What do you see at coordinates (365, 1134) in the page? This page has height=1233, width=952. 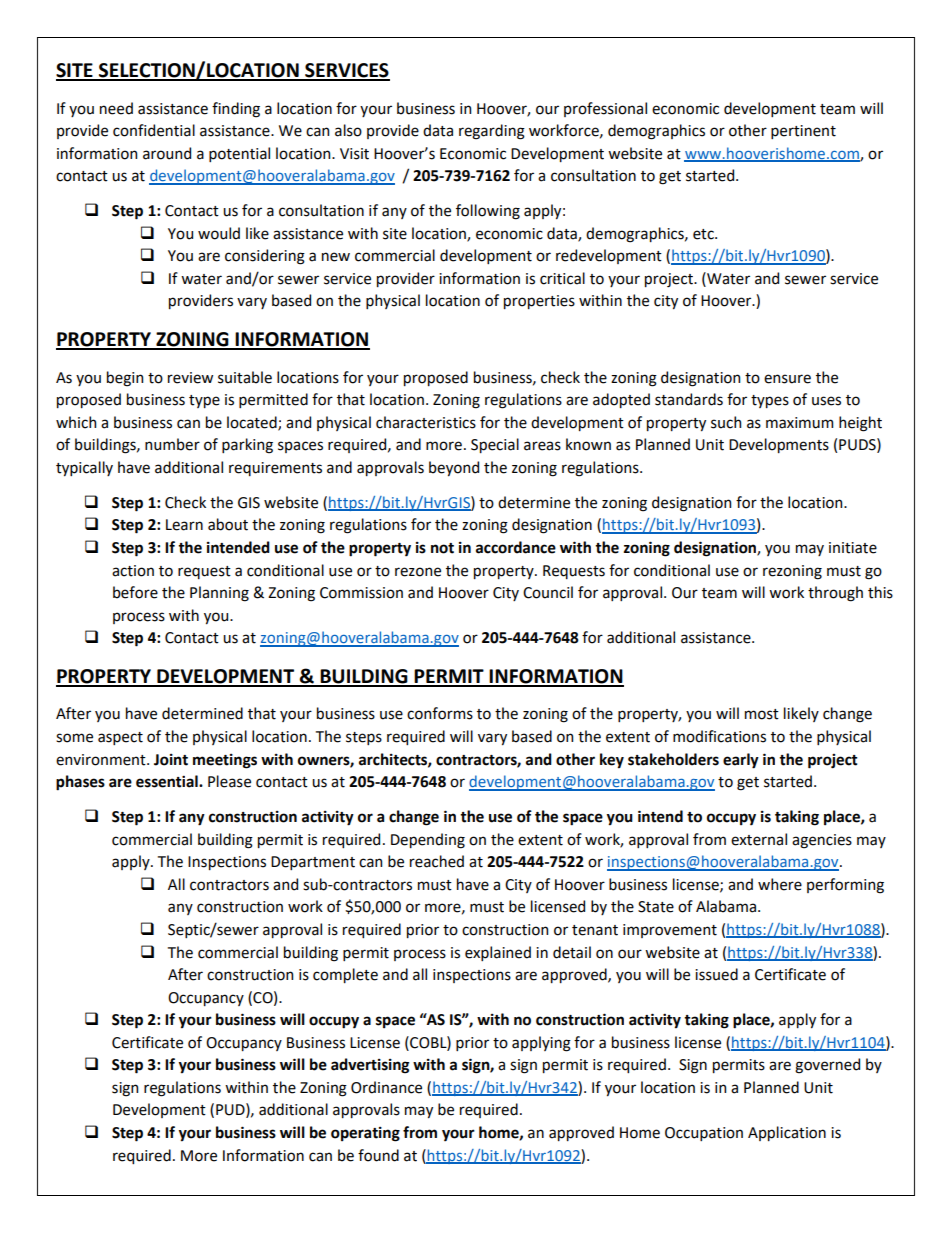 I see `operating` at bounding box center [365, 1134].
